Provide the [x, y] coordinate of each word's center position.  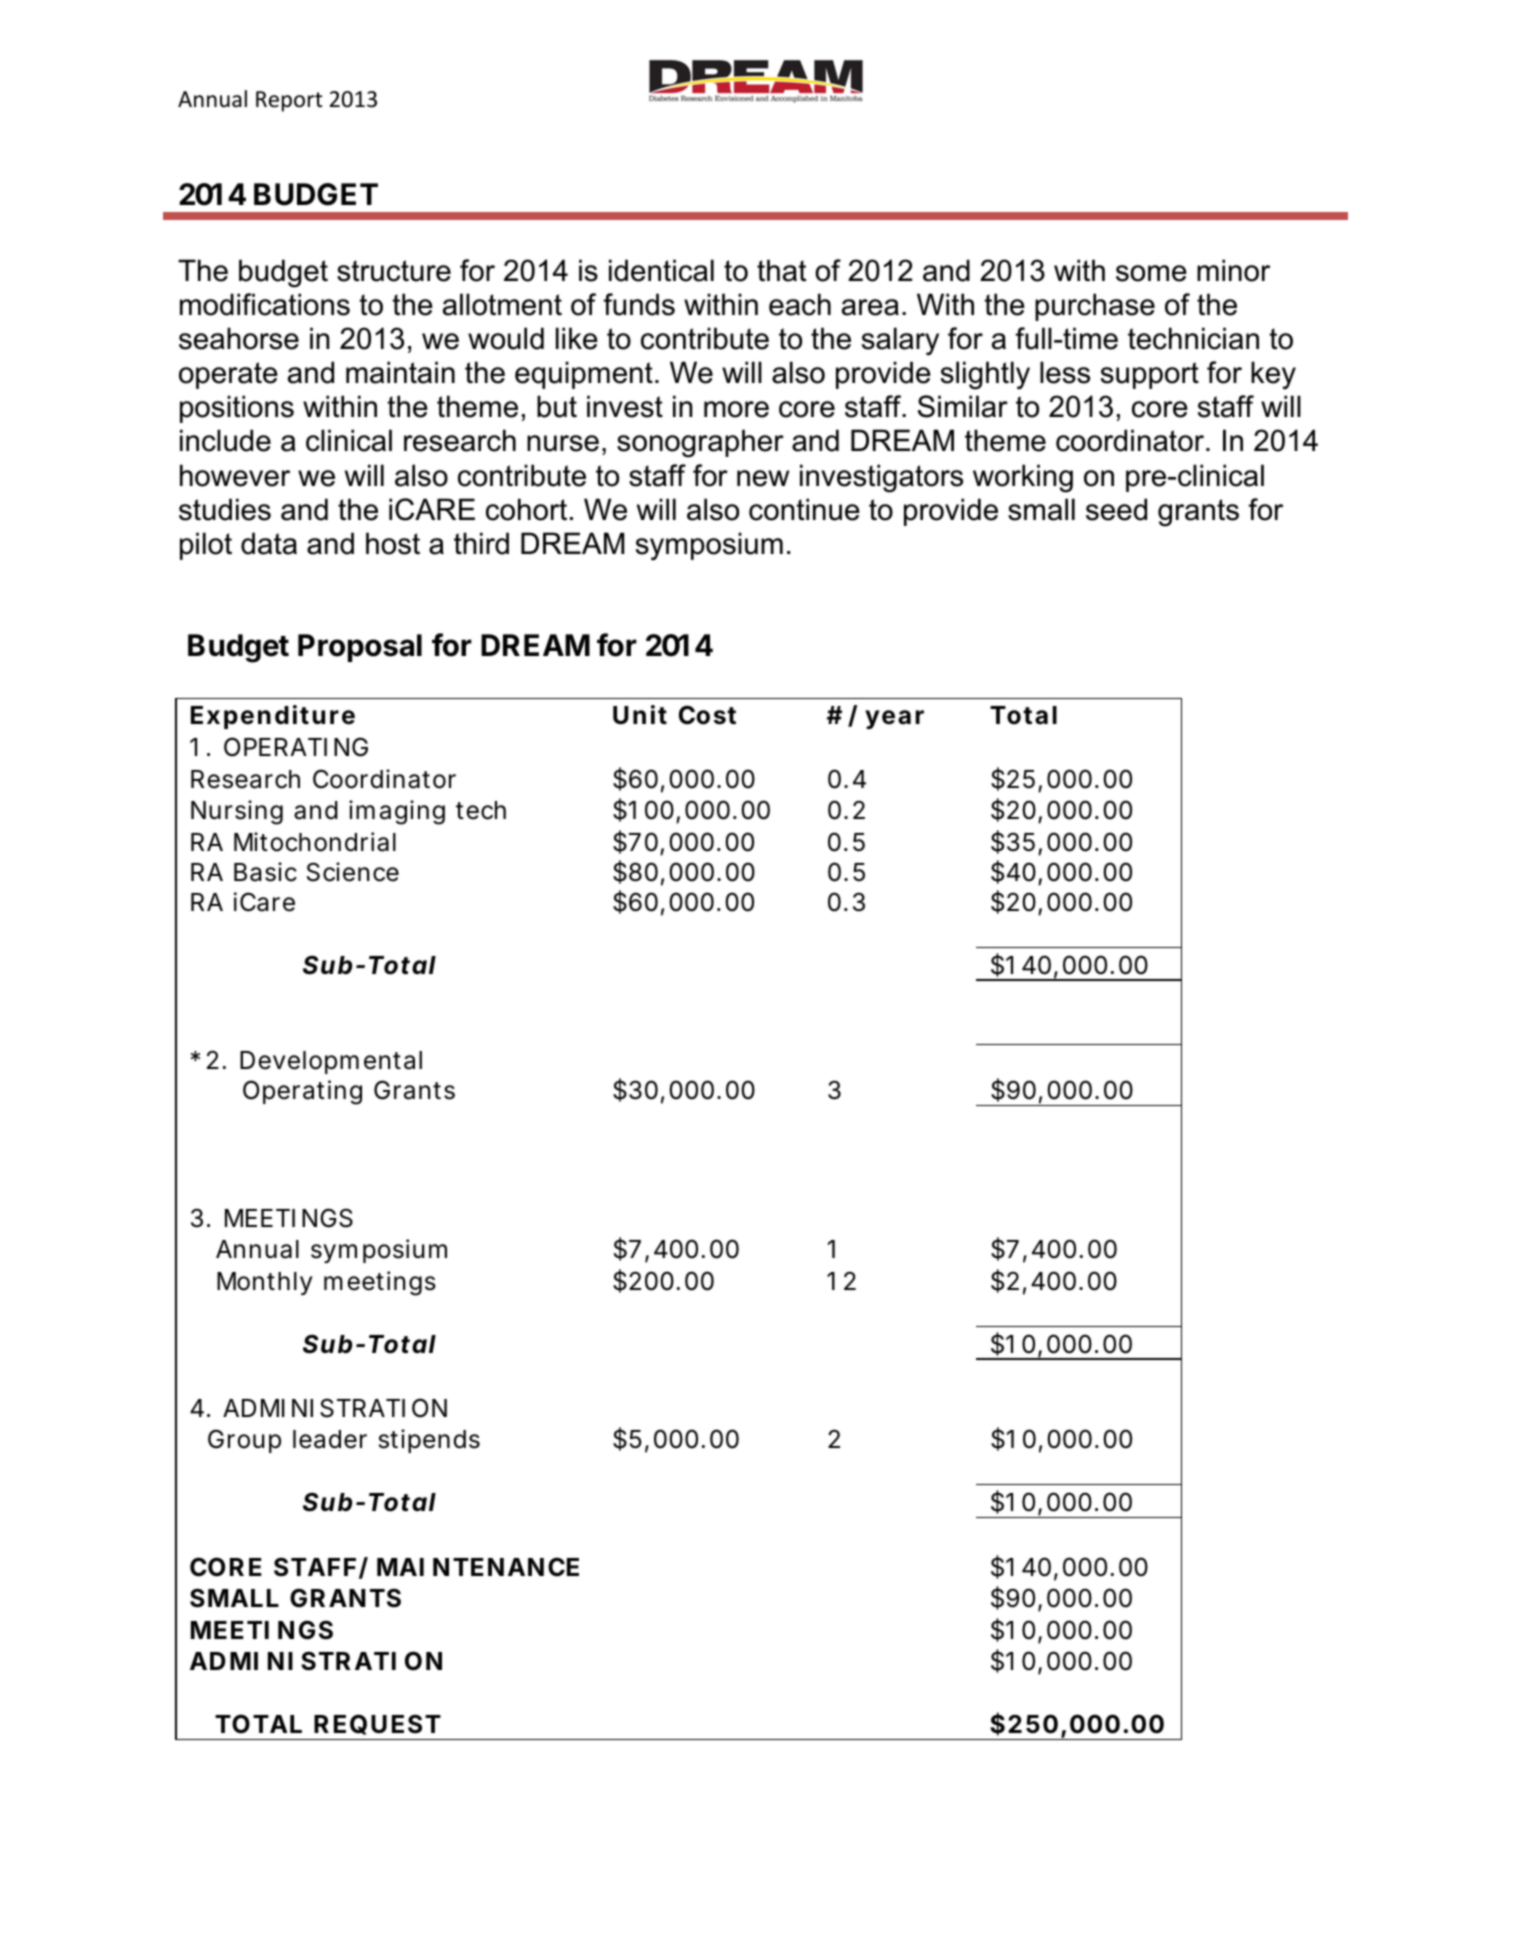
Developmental [331, 1062]
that [781, 270]
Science [353, 872]
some [1151, 273]
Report [289, 101]
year [894, 719]
